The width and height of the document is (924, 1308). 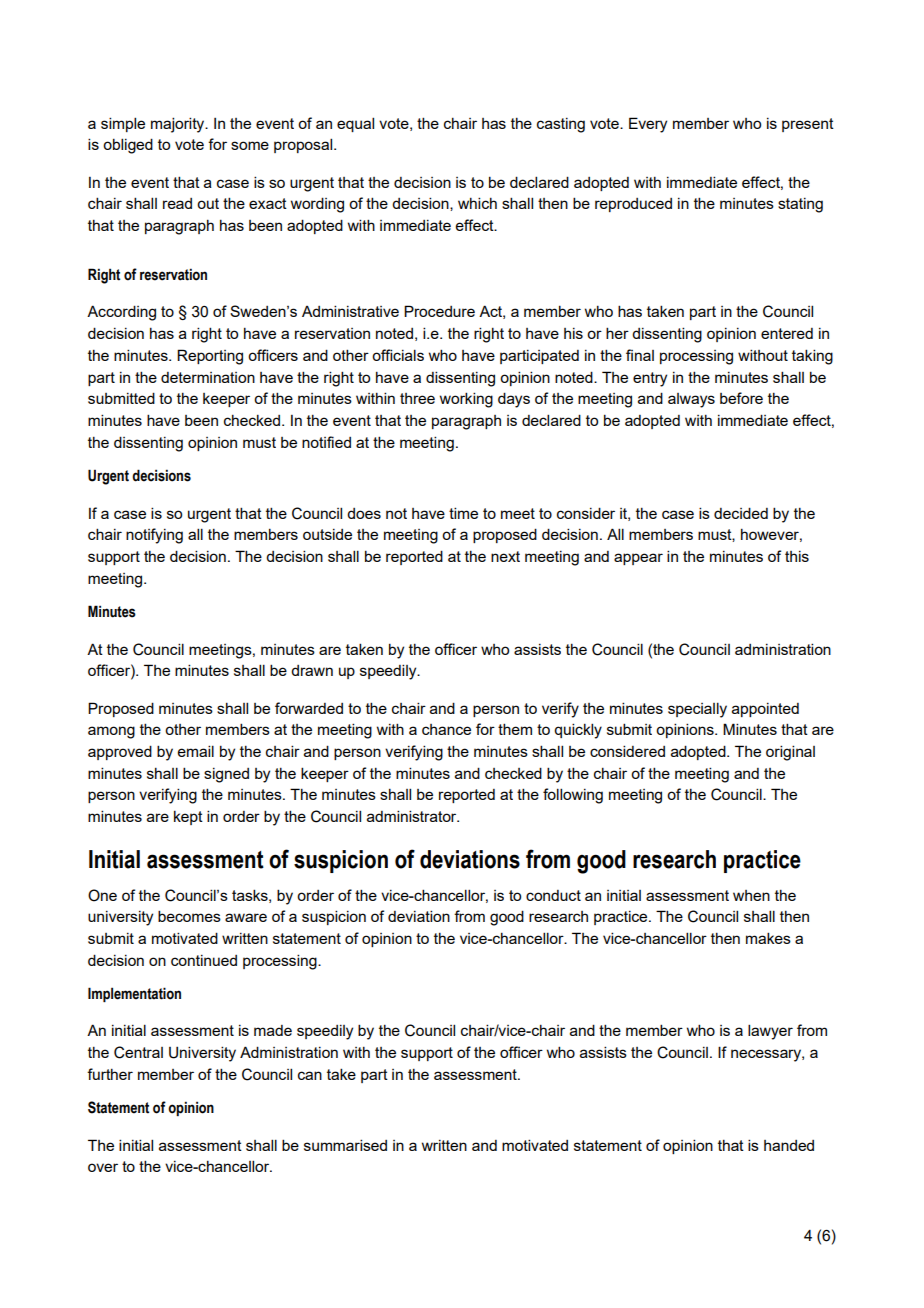 I want to click on Reporting, so click(x=210, y=357).
